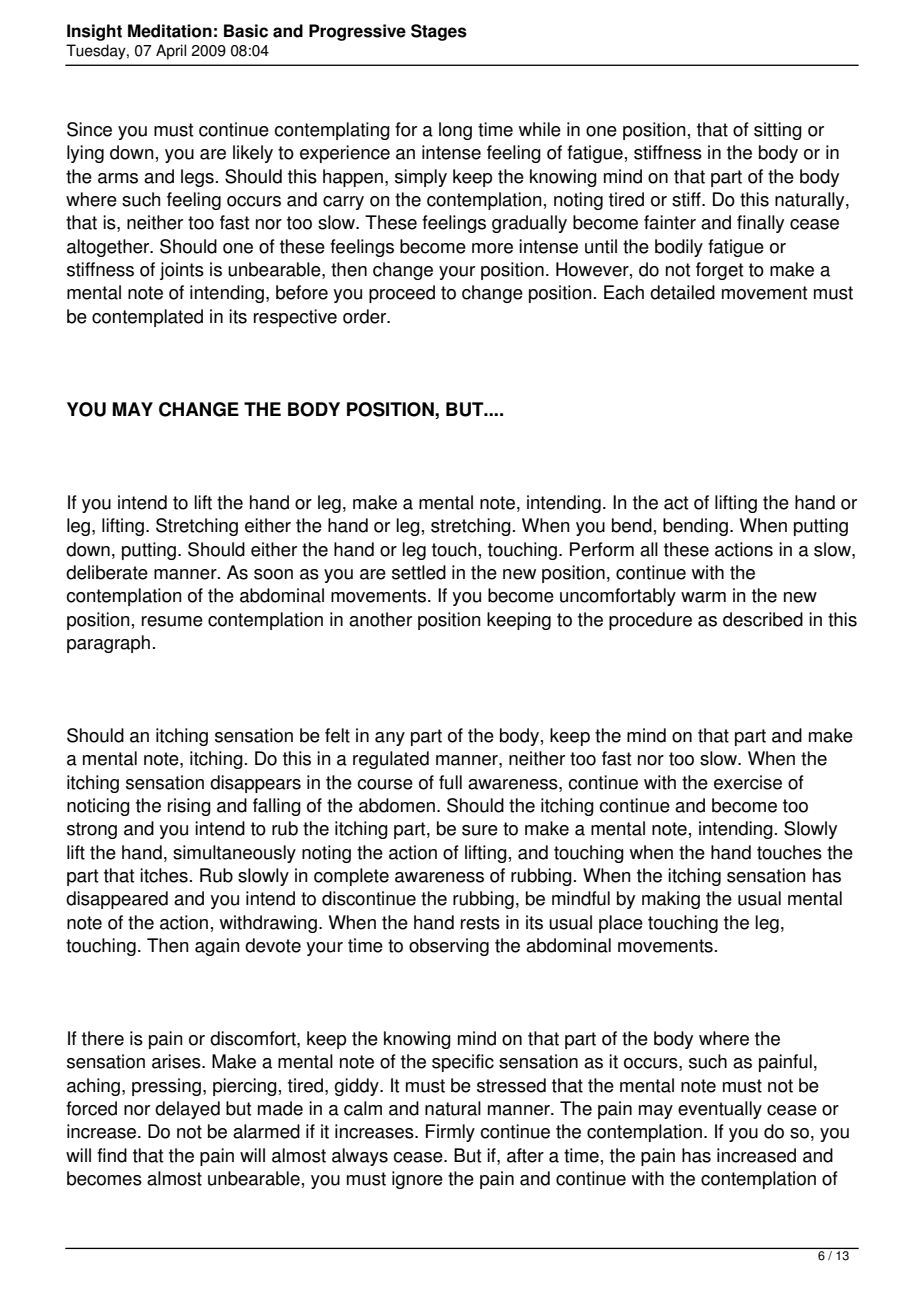 This screenshot has height=1308, width=924. Describe the element at coordinates (480, 830) in the screenshot. I see `sure` at that location.
